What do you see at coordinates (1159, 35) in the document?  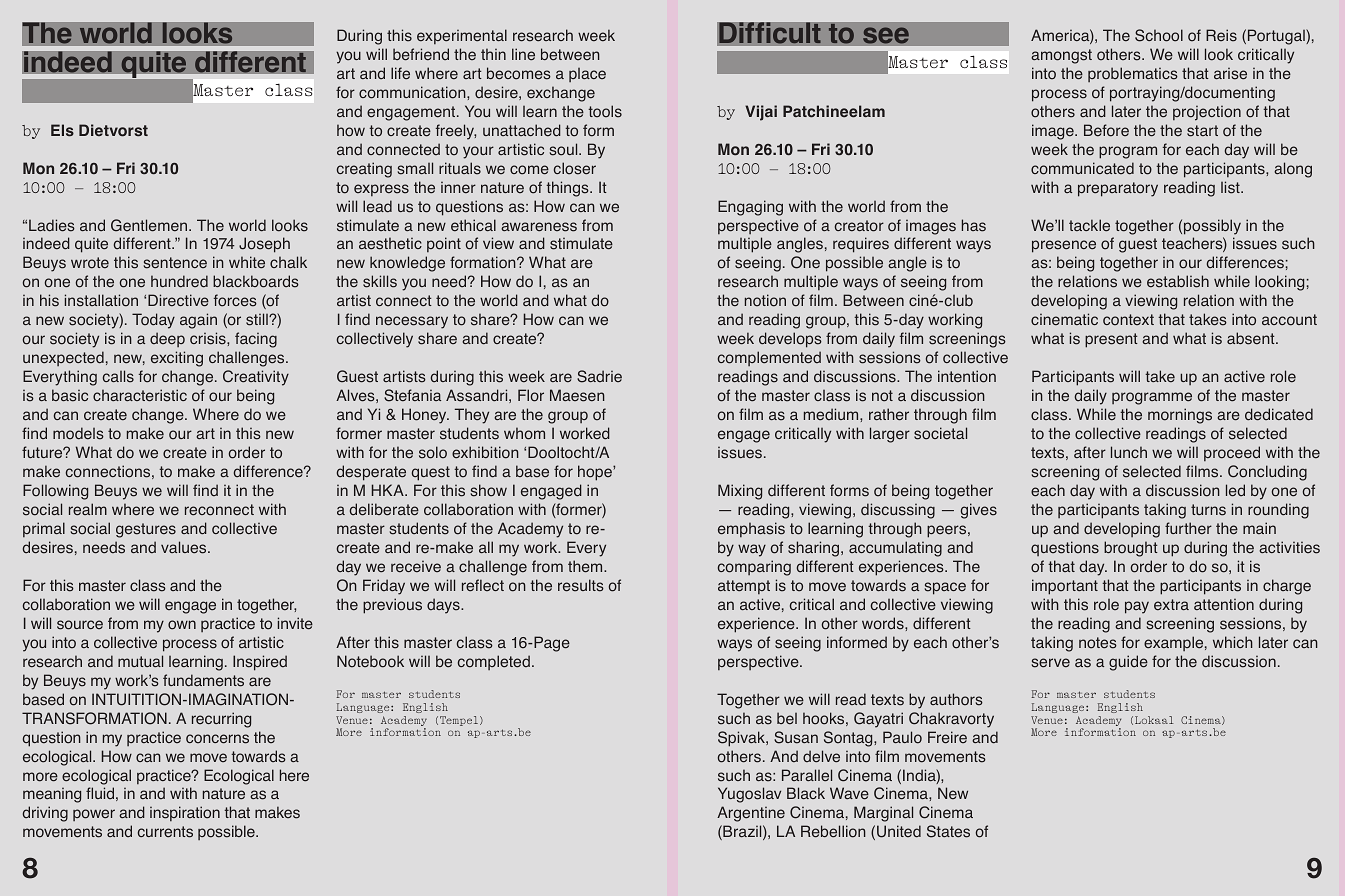 I see `School` at bounding box center [1159, 35].
